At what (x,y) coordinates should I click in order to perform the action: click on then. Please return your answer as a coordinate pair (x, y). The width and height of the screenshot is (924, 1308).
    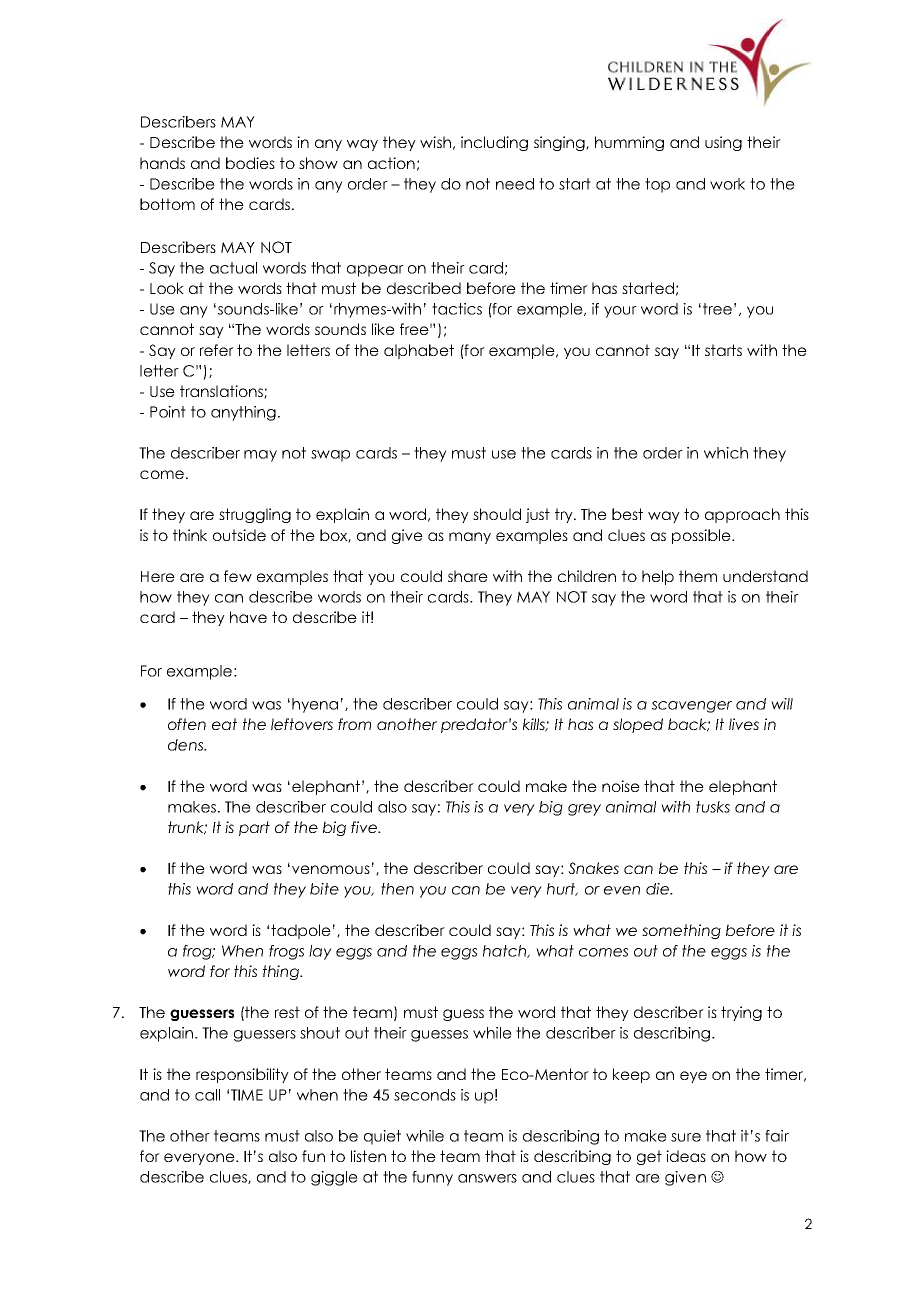
    Looking at the image, I should click on (397, 889).
